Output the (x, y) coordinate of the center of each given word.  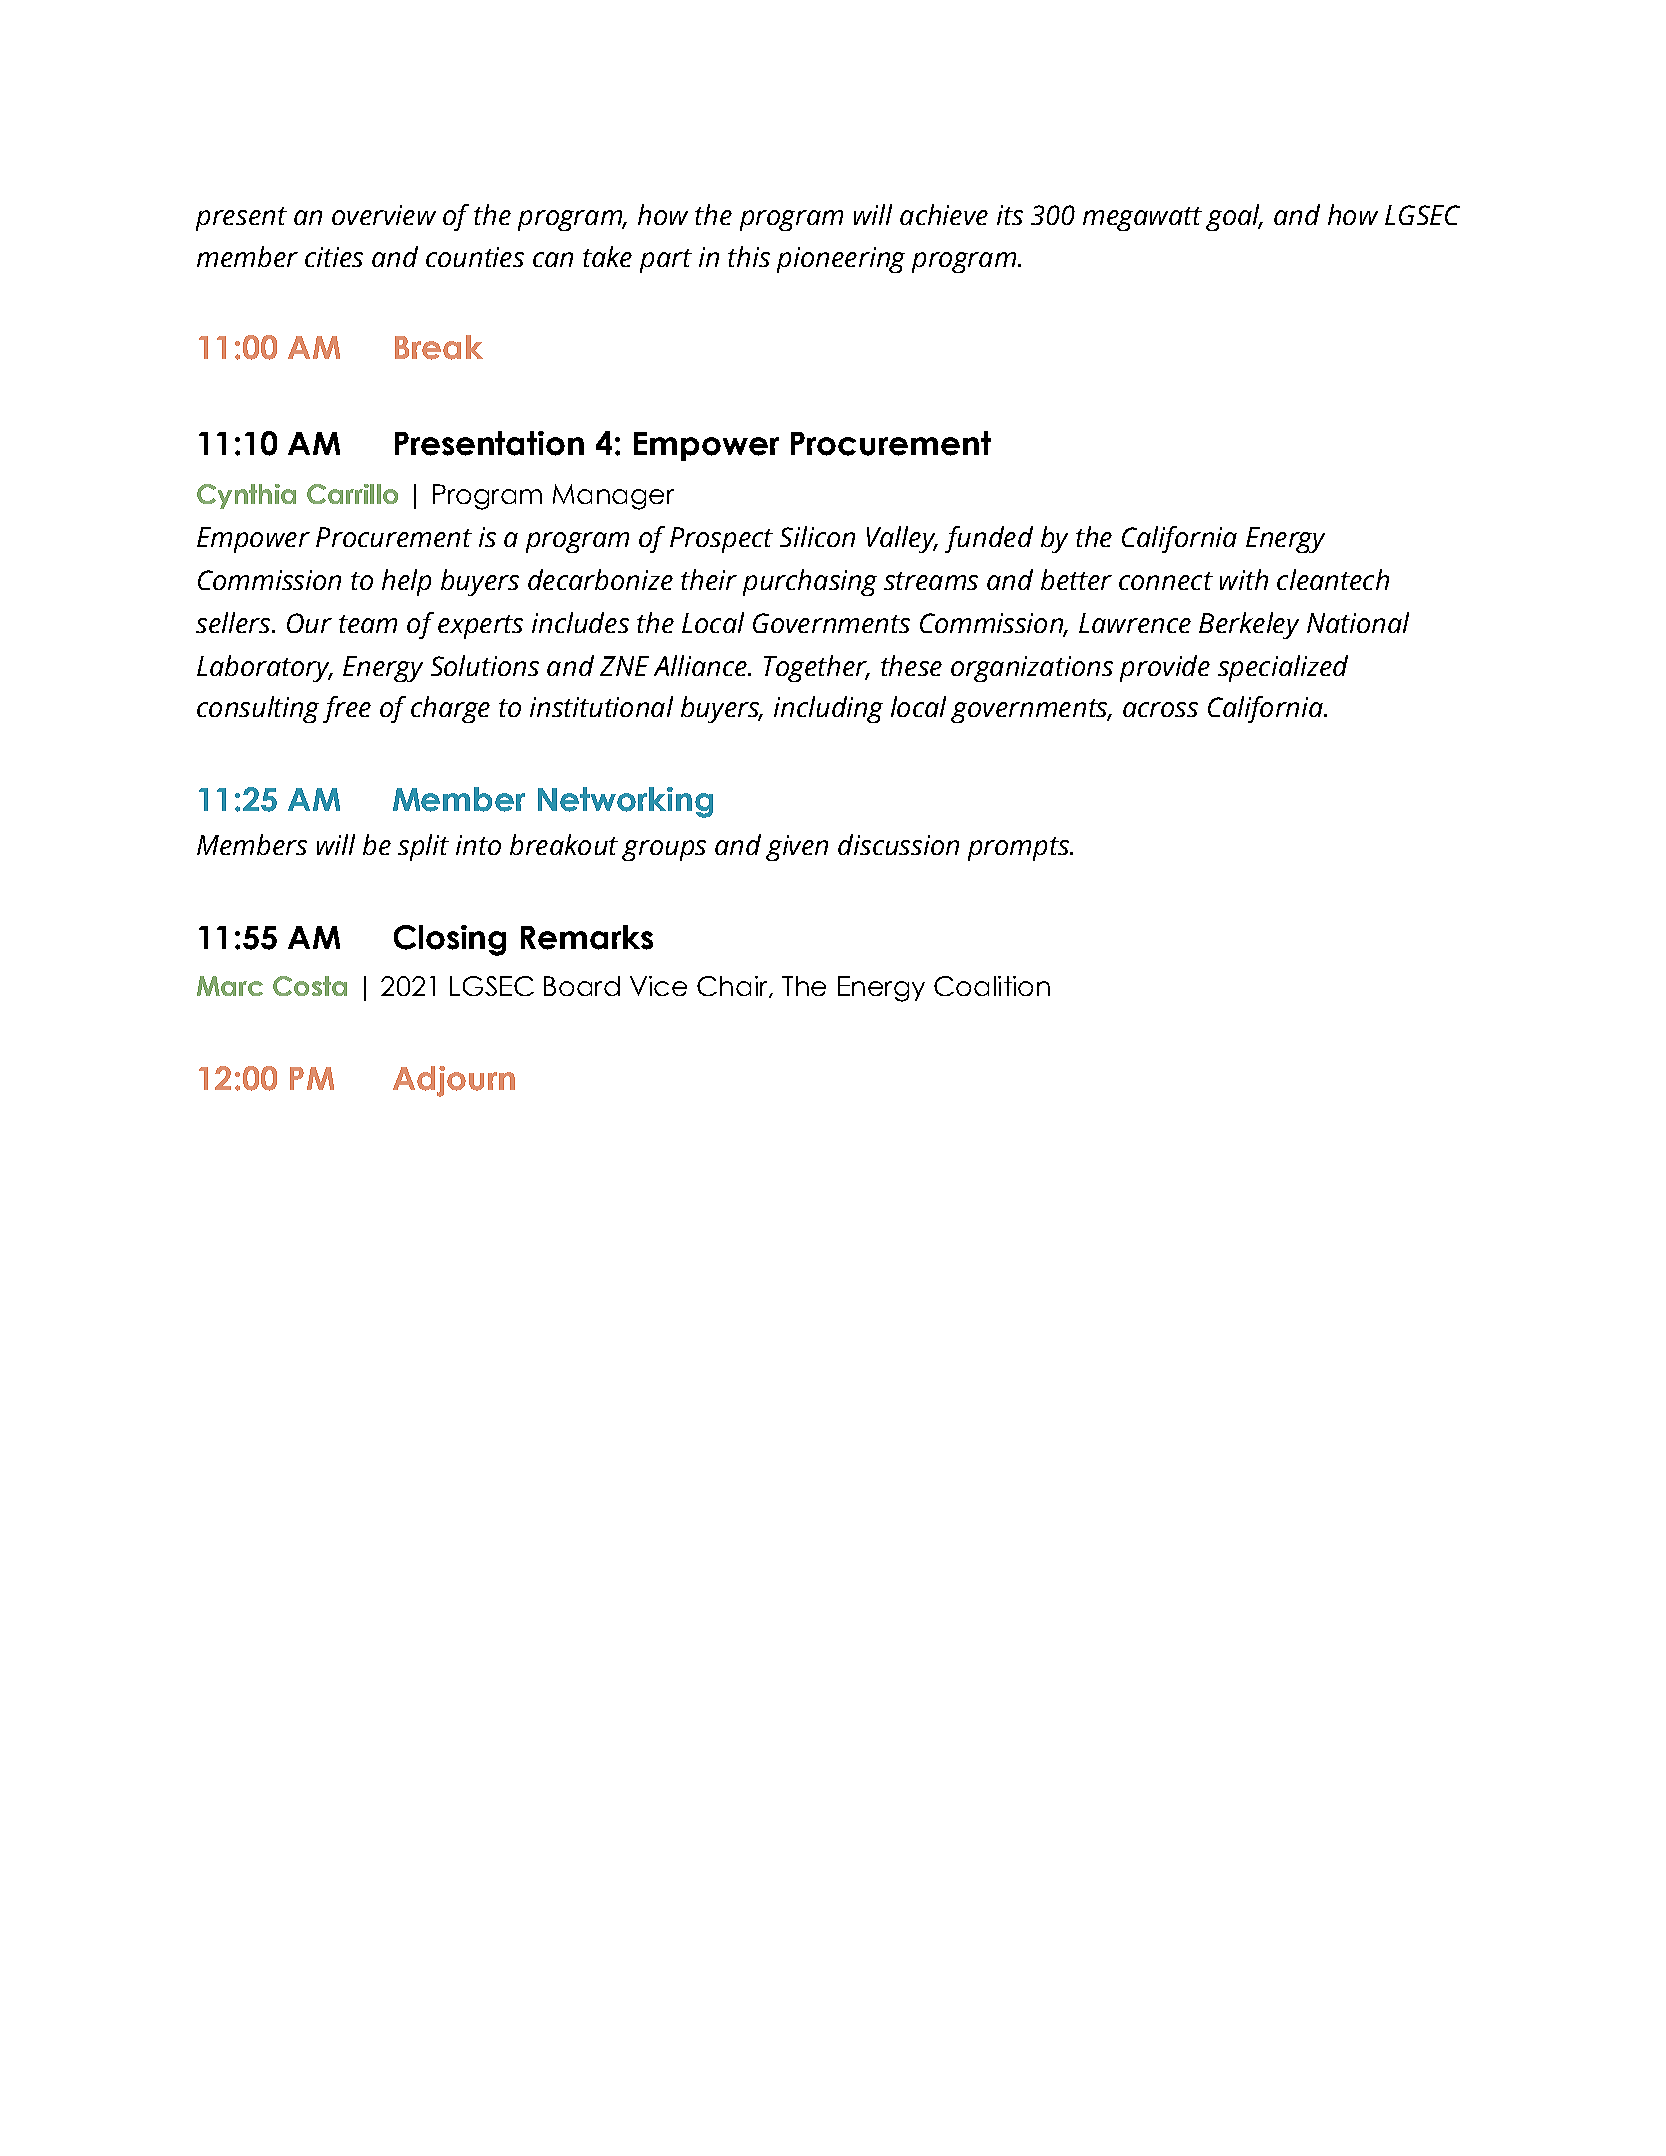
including (828, 709)
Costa (310, 986)
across (1160, 709)
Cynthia (246, 496)
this (749, 256)
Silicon (817, 536)
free (347, 709)
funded (989, 539)
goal (1234, 217)
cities (334, 257)
